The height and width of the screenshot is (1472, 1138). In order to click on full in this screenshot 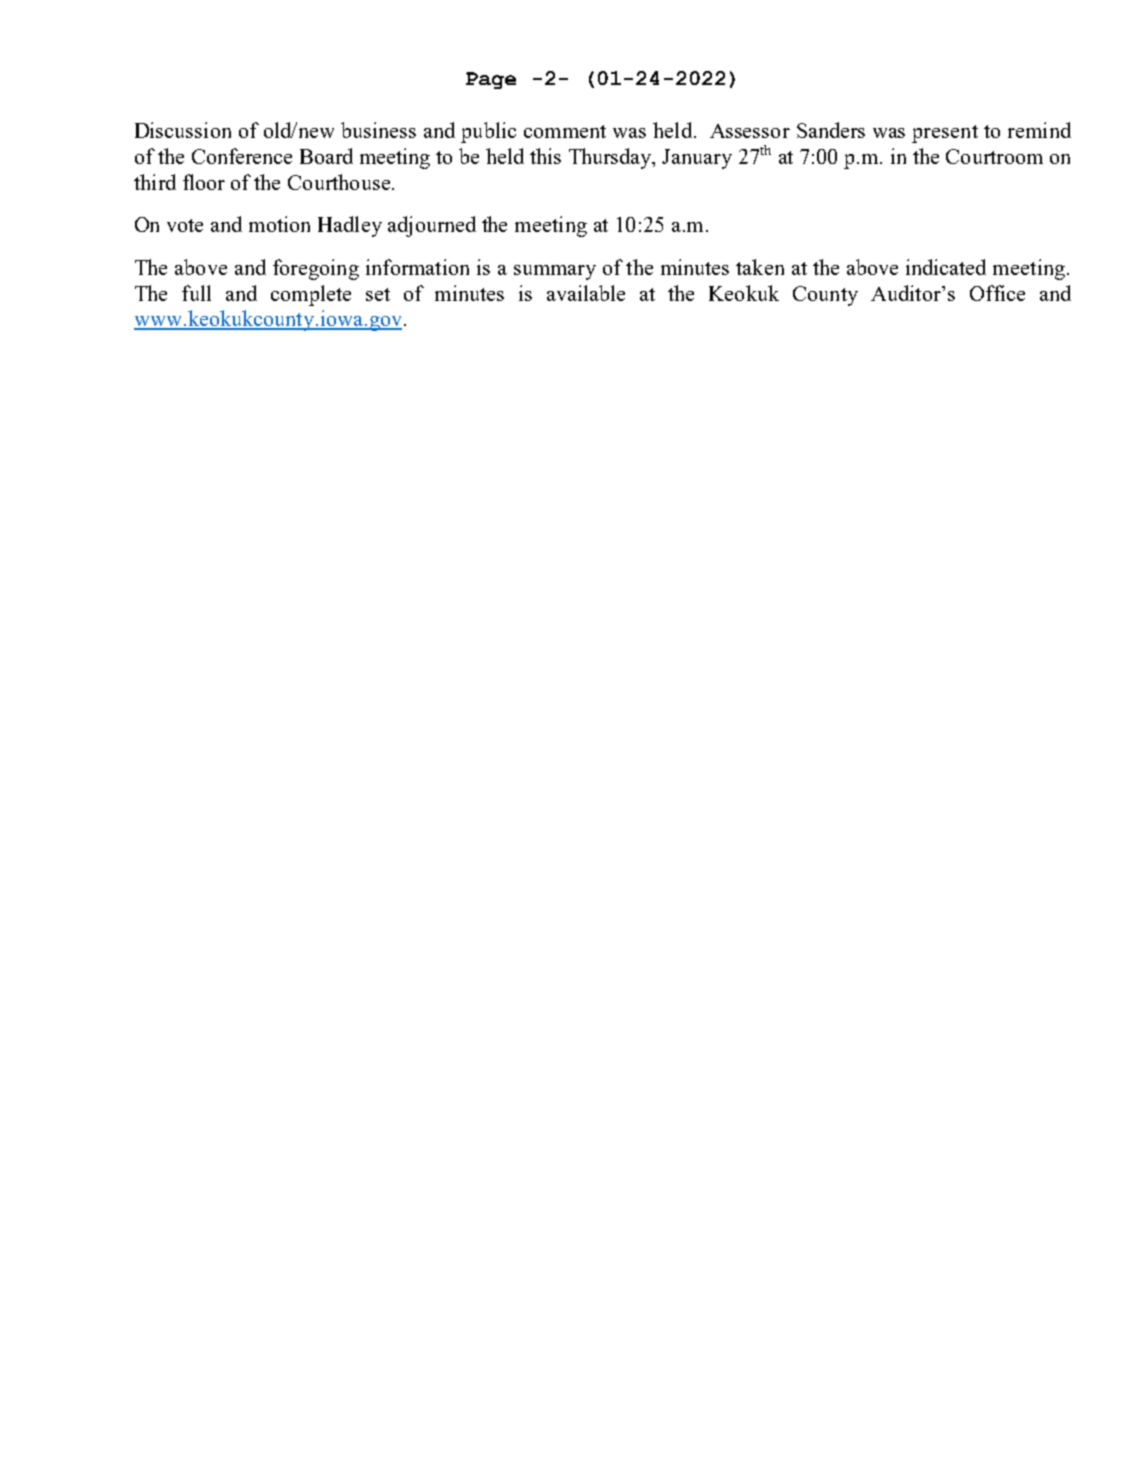, I will do `click(196, 293)`.
